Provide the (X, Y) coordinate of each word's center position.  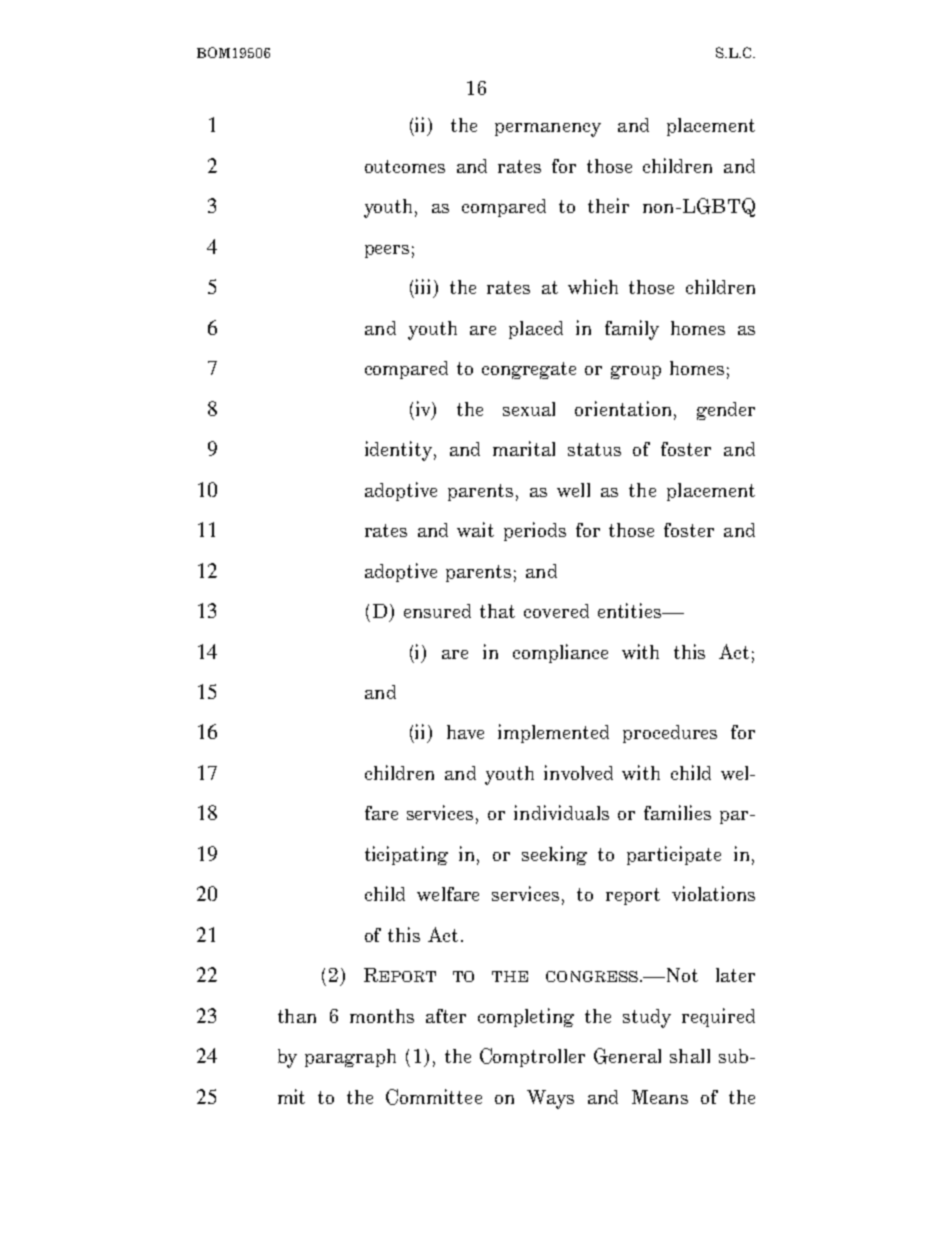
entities (631, 610)
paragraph (350, 1058)
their (608, 205)
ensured (437, 611)
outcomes (405, 166)
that (497, 611)
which (593, 286)
